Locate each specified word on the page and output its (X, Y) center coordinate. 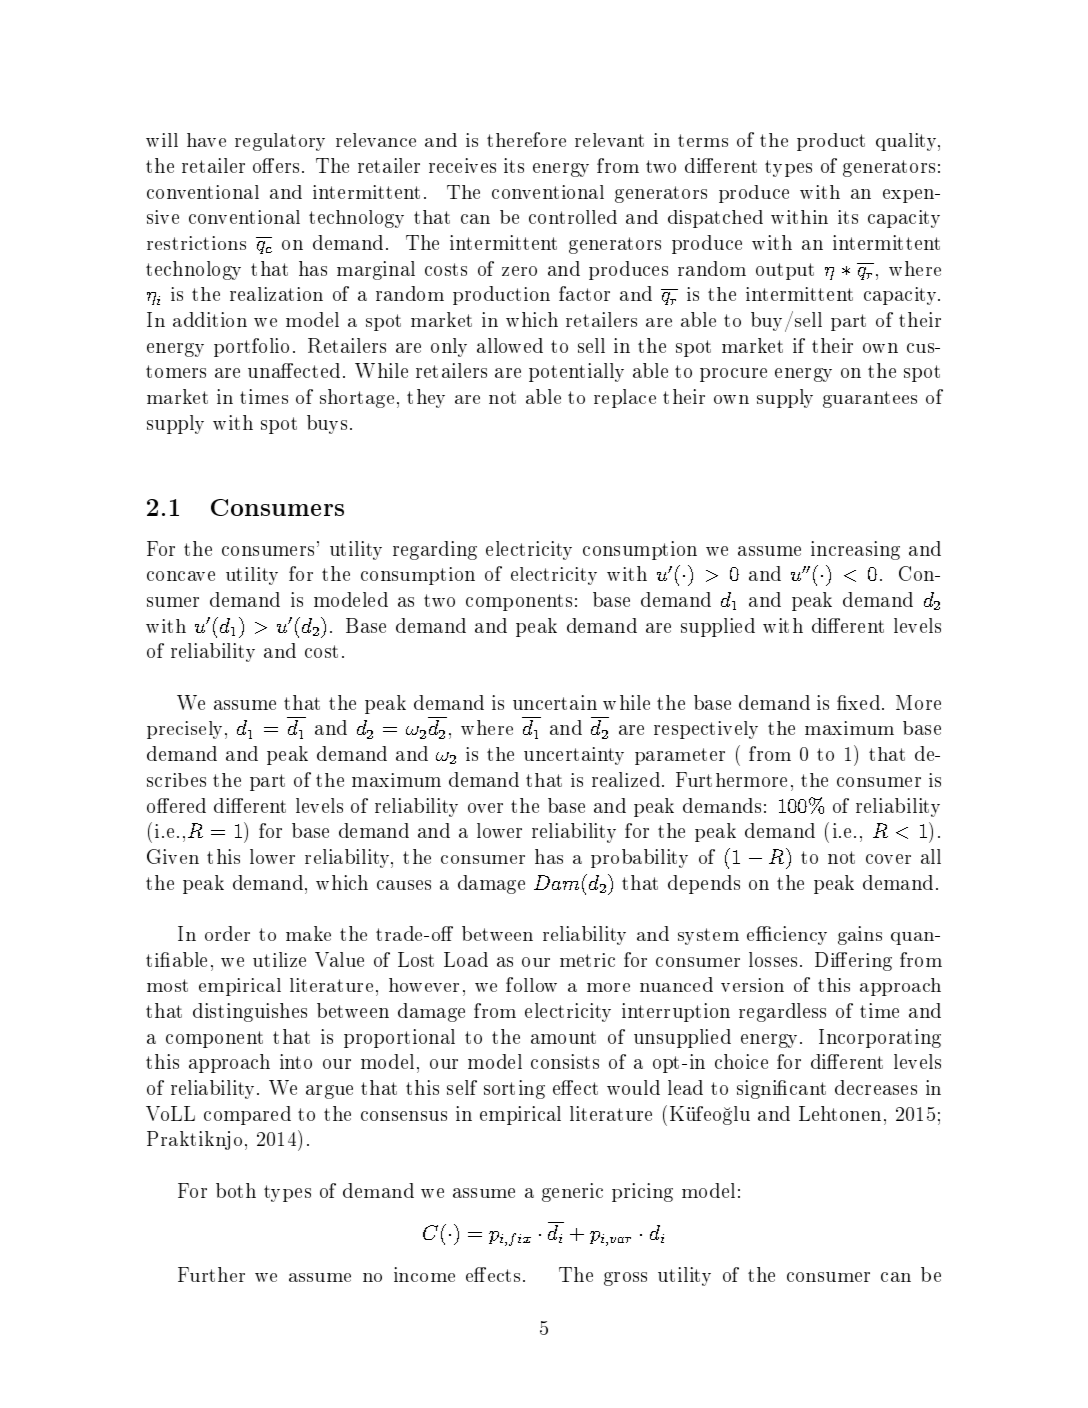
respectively (706, 730)
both (236, 1190)
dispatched (715, 219)
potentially (576, 372)
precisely (186, 730)
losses (773, 959)
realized (626, 779)
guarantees (870, 399)
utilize (279, 959)
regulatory (280, 142)
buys (327, 424)
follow (531, 984)
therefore (526, 139)
